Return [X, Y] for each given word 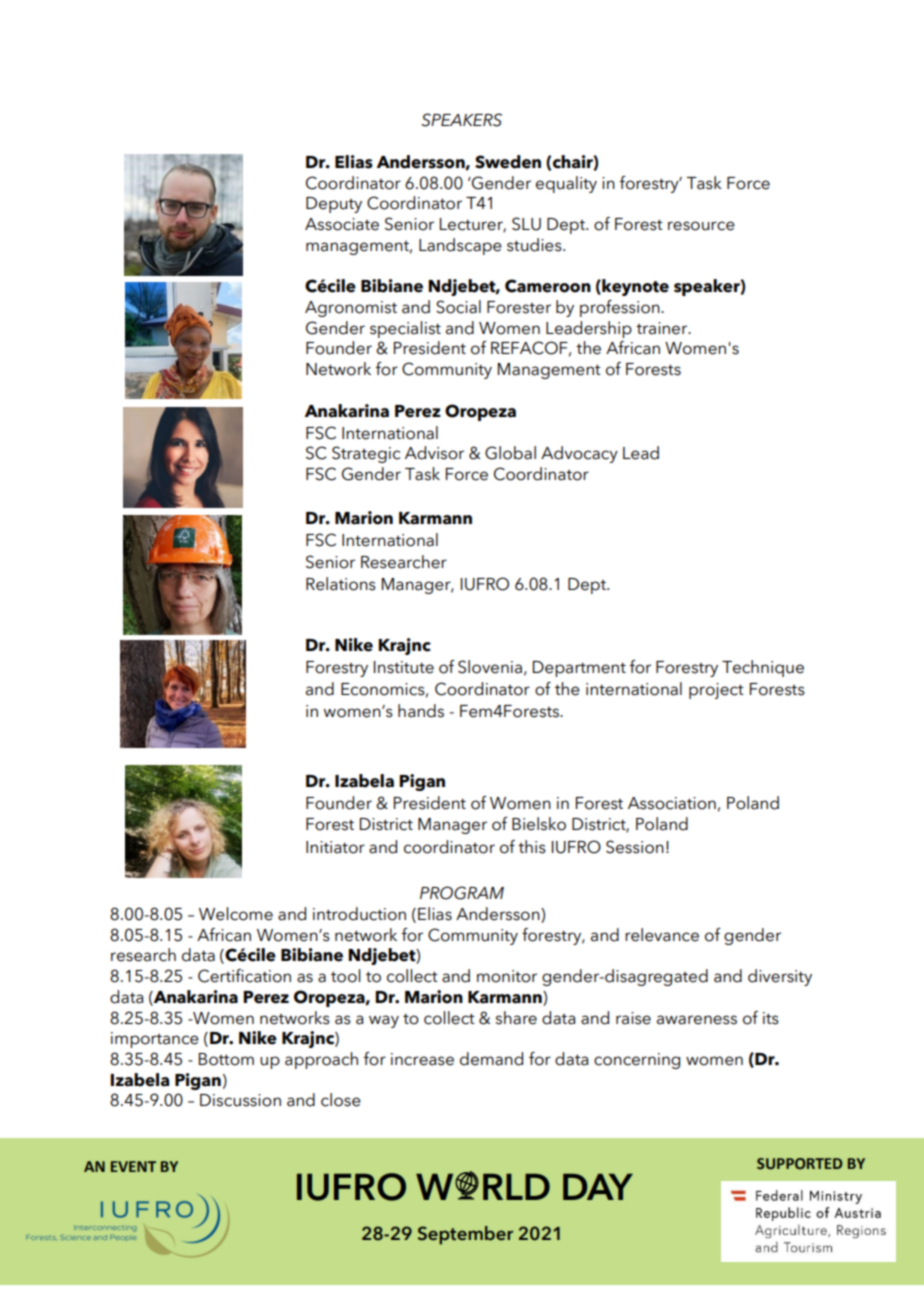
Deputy [334, 205]
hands [421, 711]
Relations [341, 584]
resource [701, 226]
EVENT [133, 1166]
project [716, 691]
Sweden [508, 162]
